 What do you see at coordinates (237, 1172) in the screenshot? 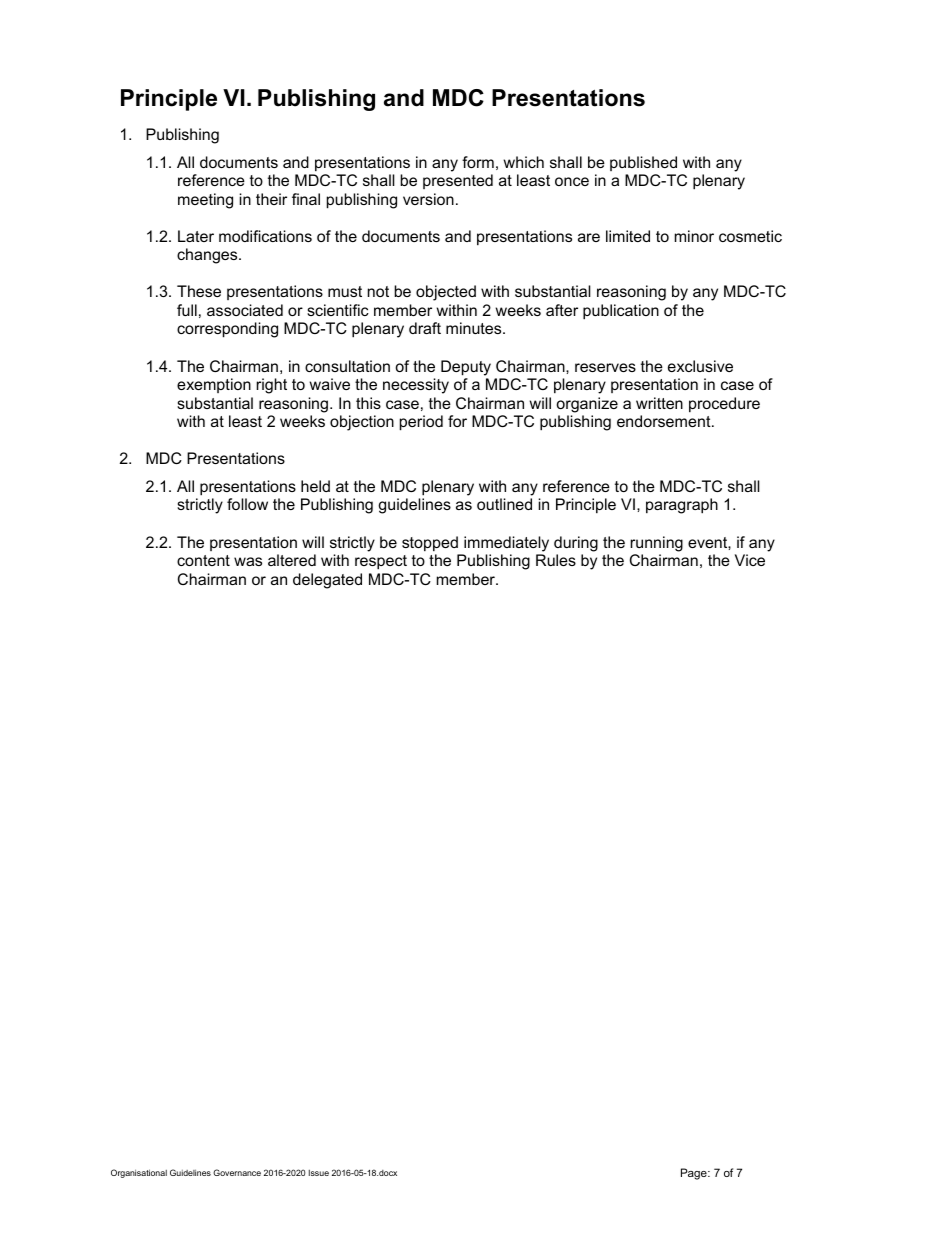
I see `Governance` at bounding box center [237, 1172].
